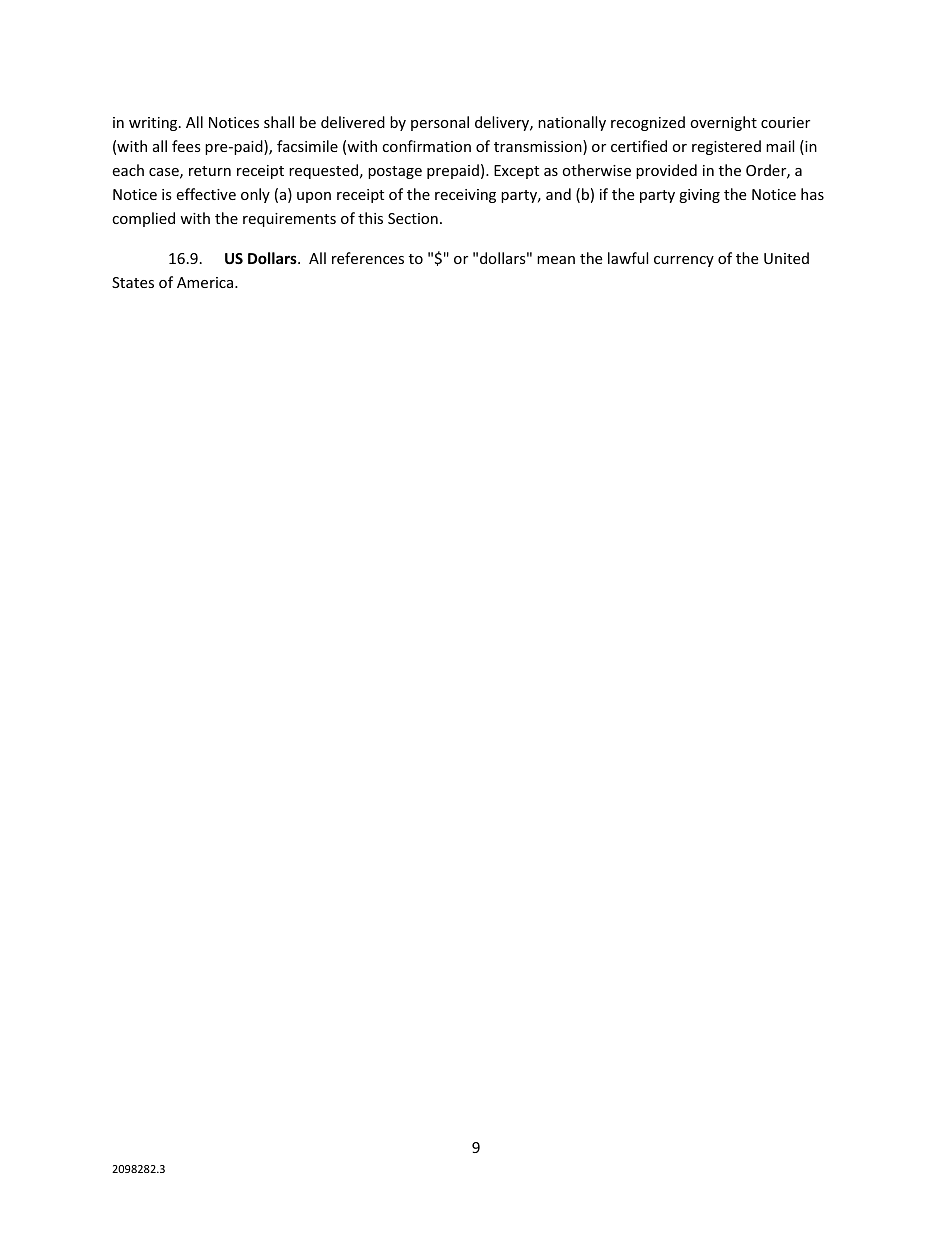 The image size is (952, 1233). Describe the element at coordinates (143, 219) in the screenshot. I see `complied` at that location.
